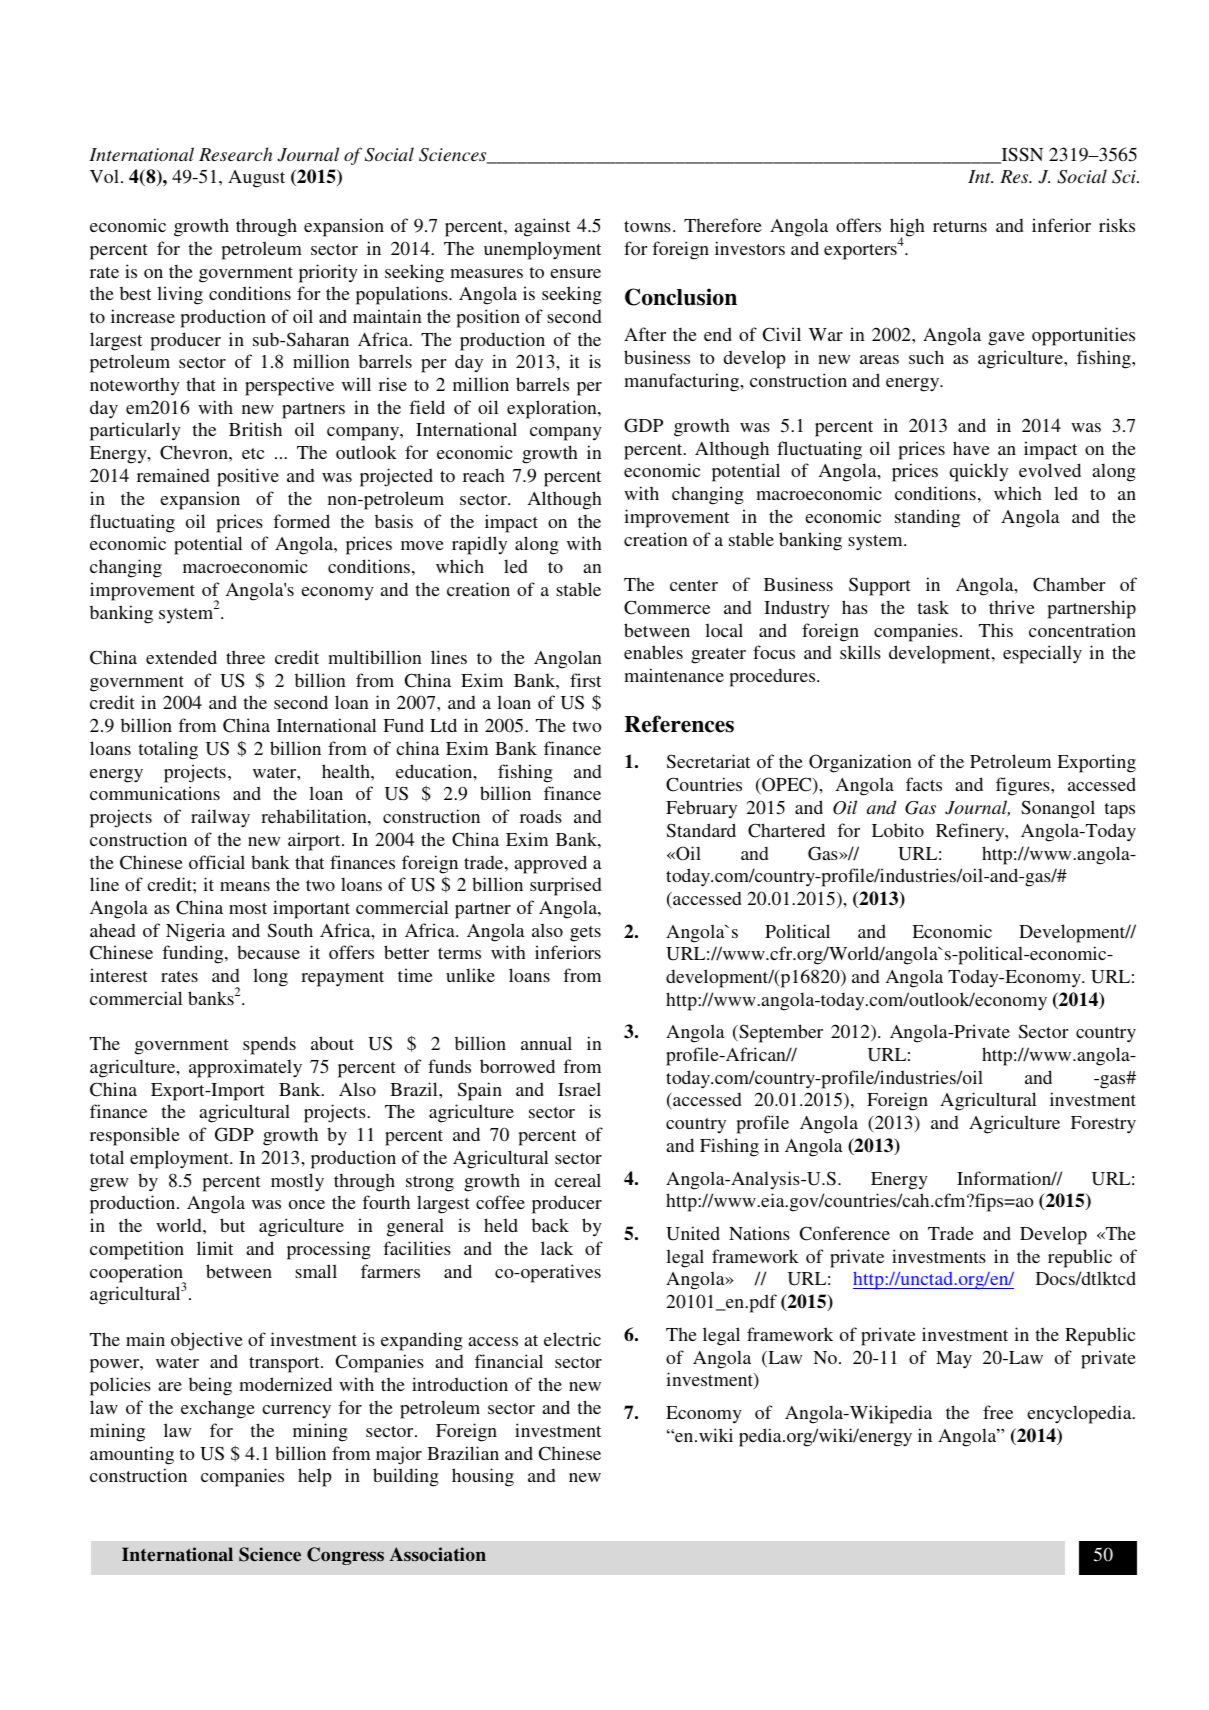 This page has height=1710, width=1209. What do you see at coordinates (996, 630) in the page?
I see `This` at bounding box center [996, 630].
